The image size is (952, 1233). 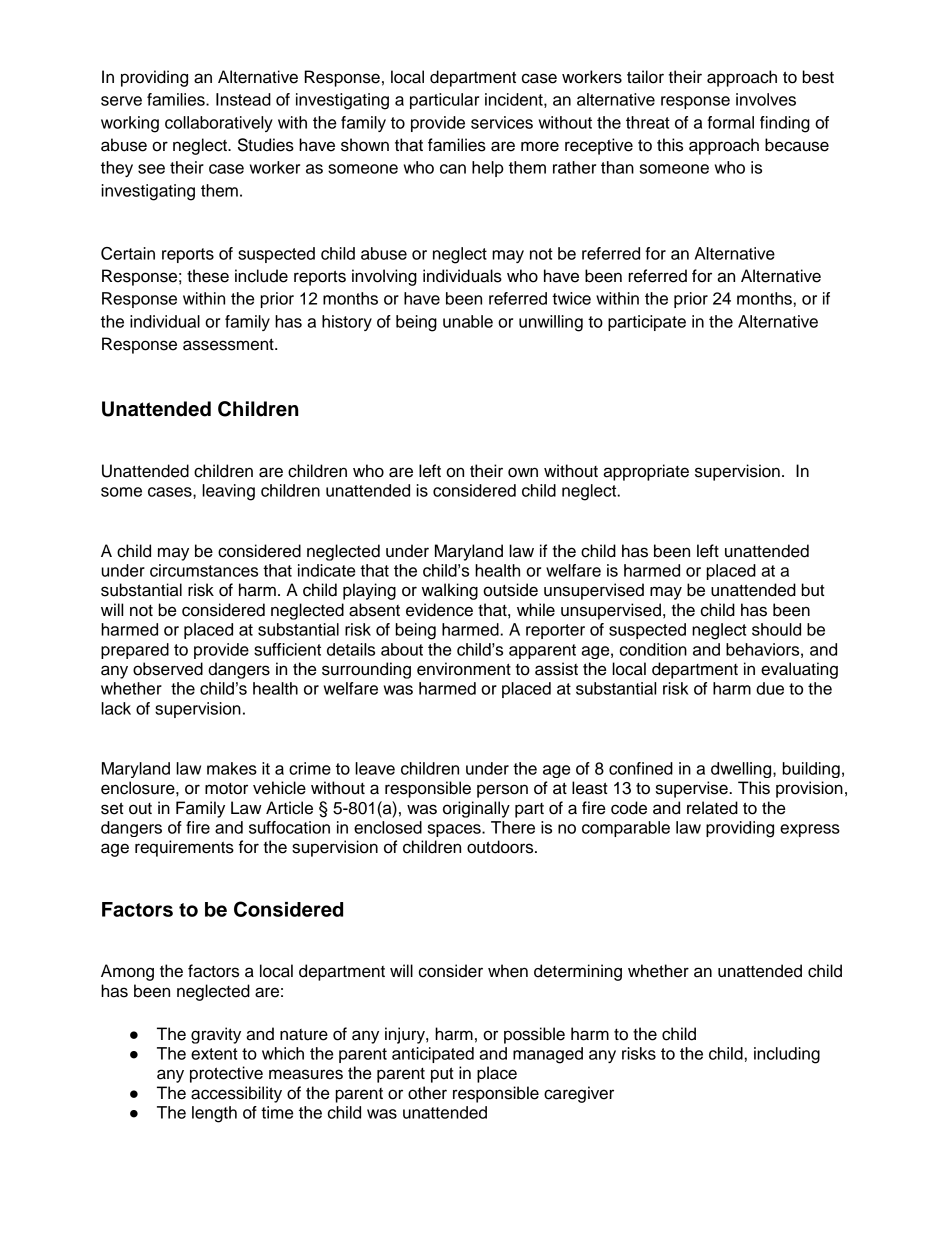 I want to click on protective, so click(x=226, y=1074).
